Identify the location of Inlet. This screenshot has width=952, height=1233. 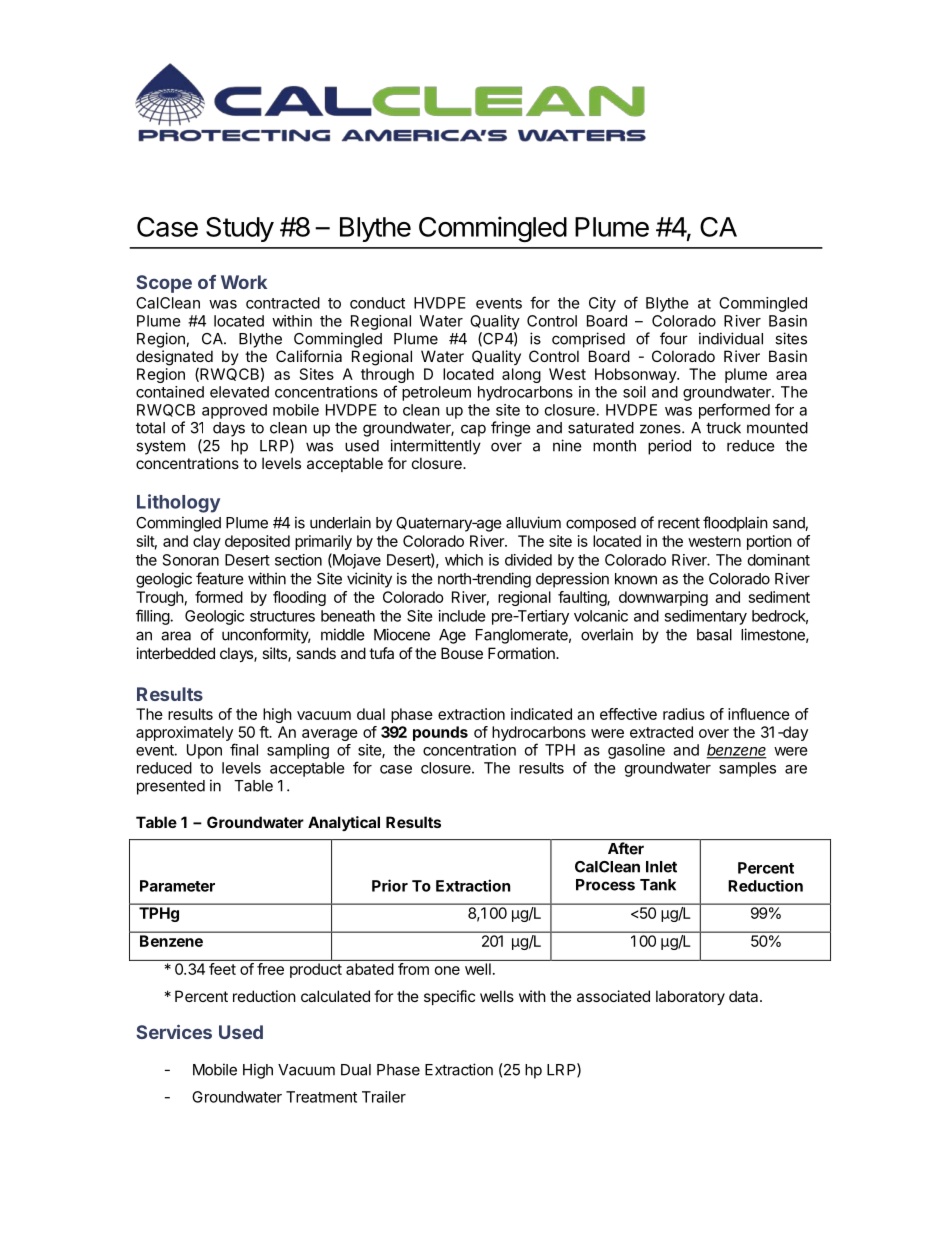
(661, 867).
